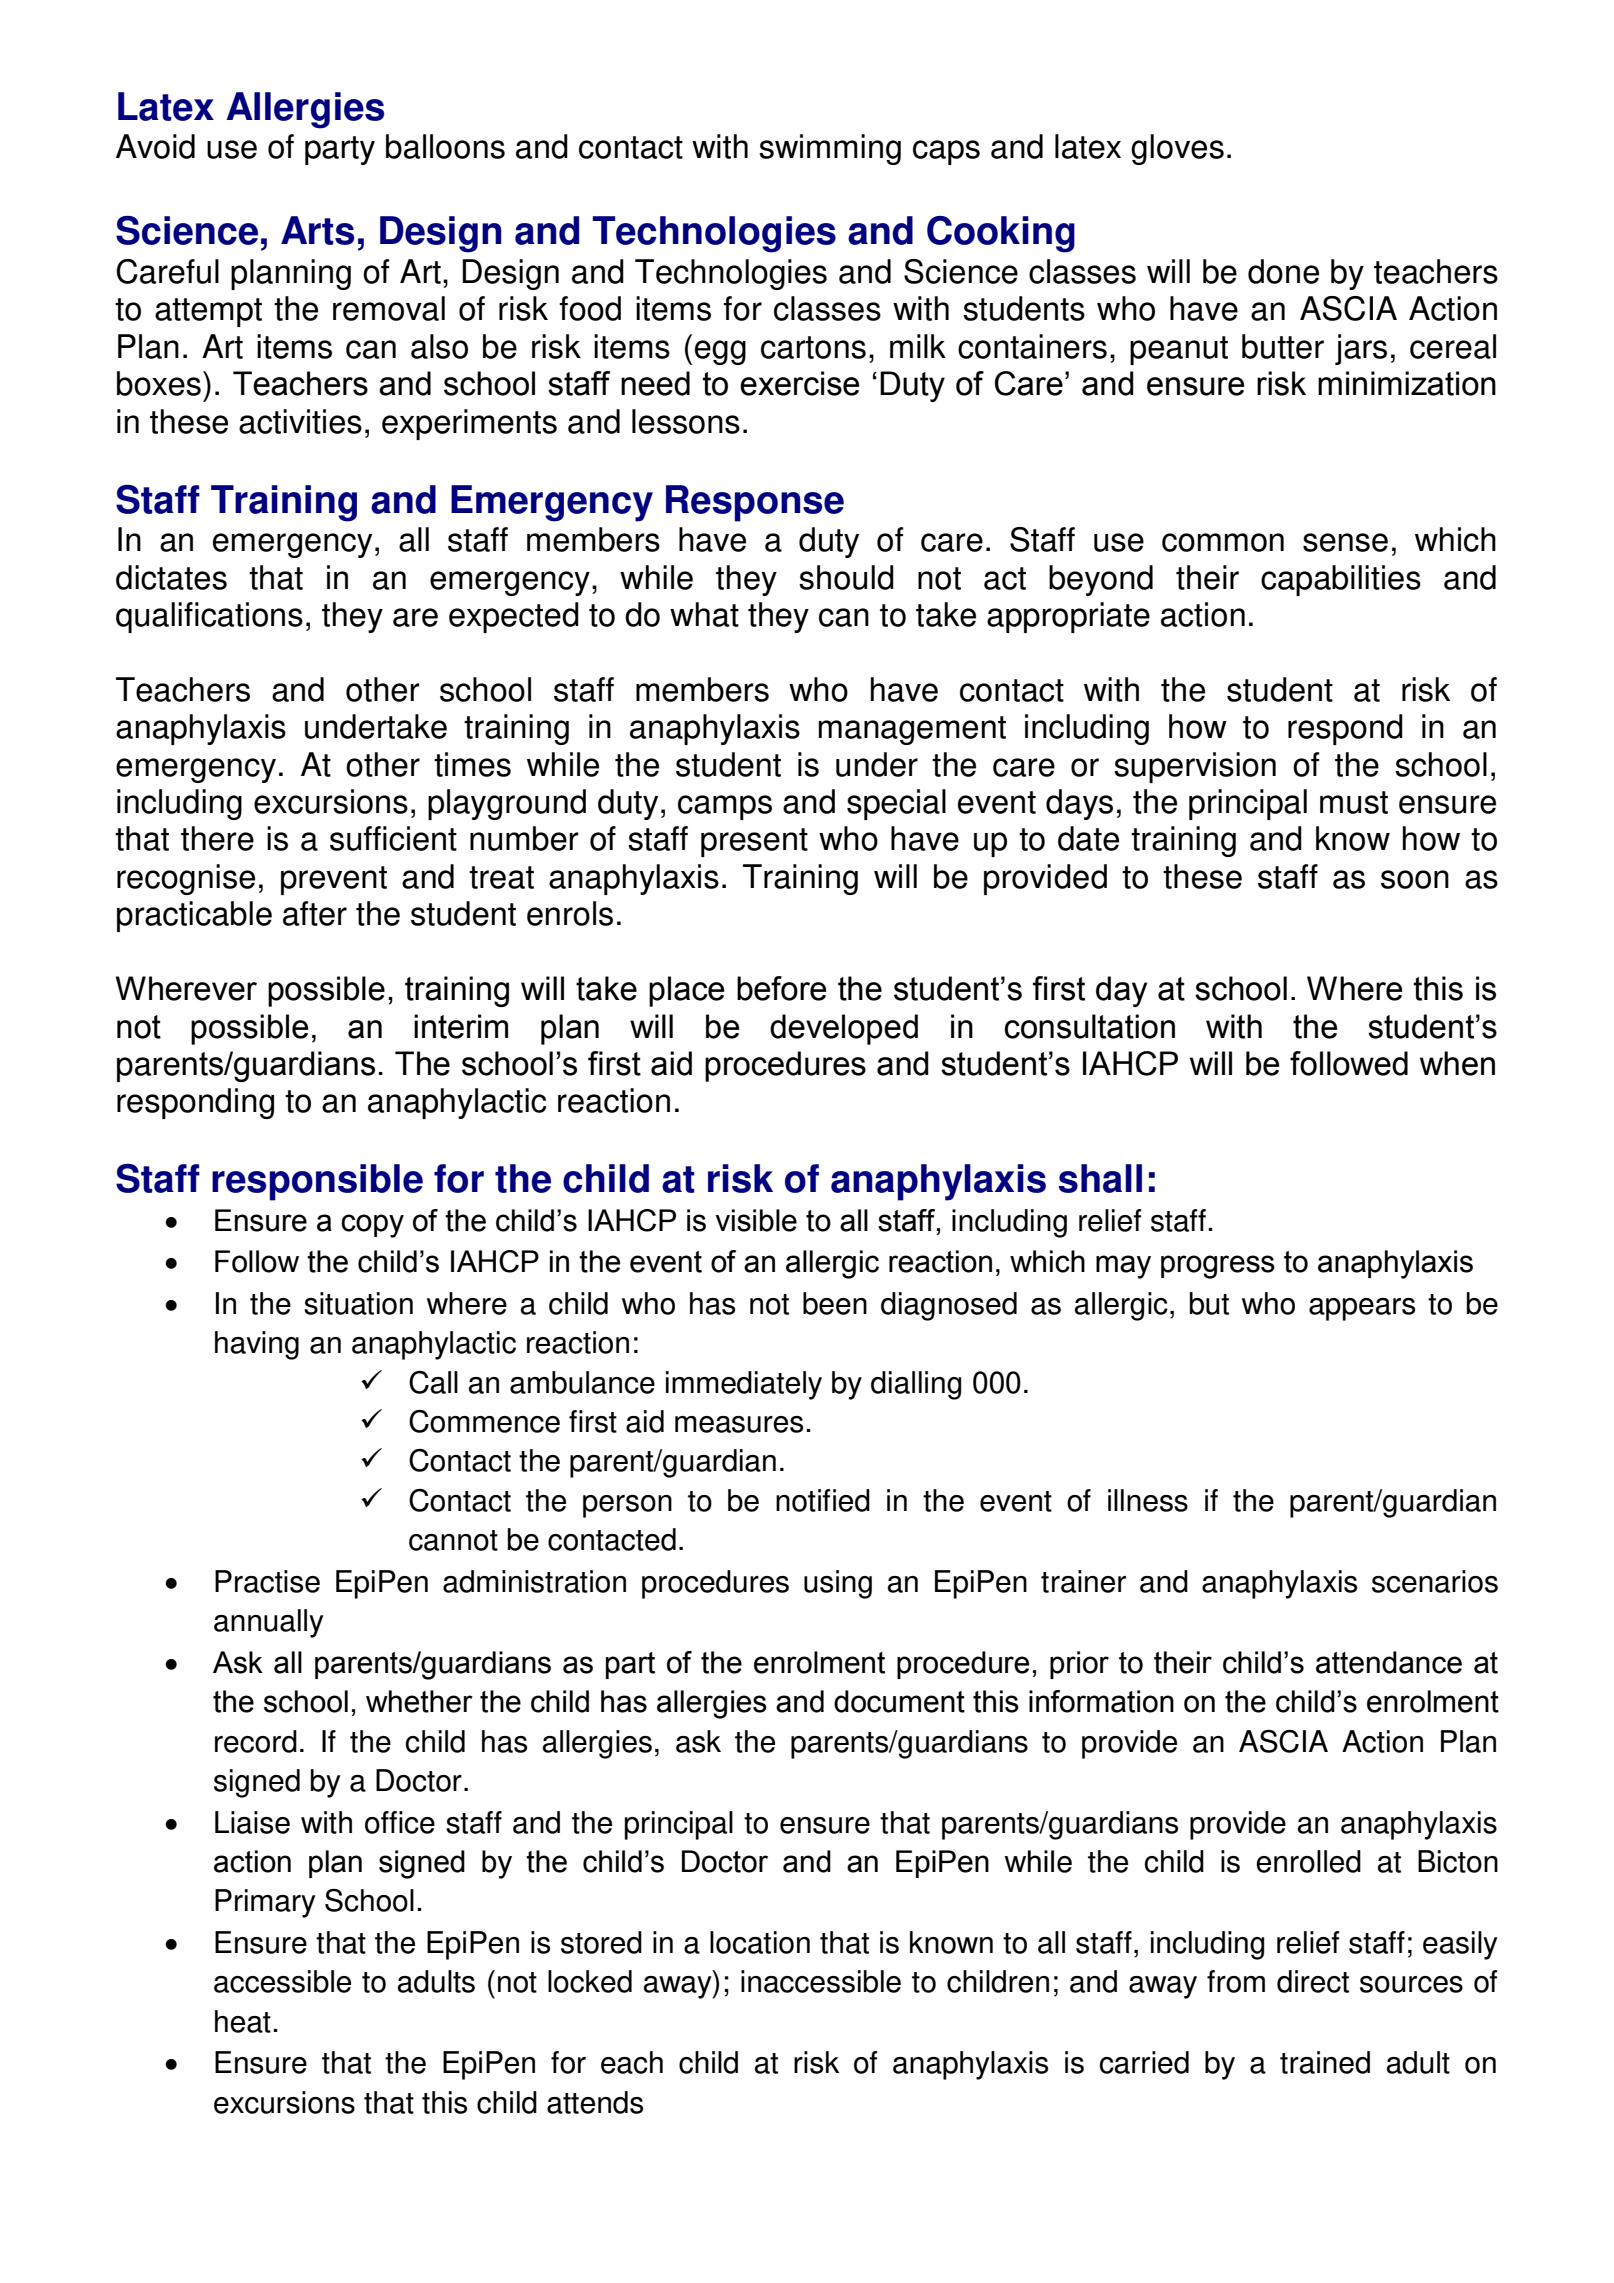 This screenshot has width=1614, height=2283. Describe the element at coordinates (739, 1424) in the screenshot. I see `measures` at that location.
